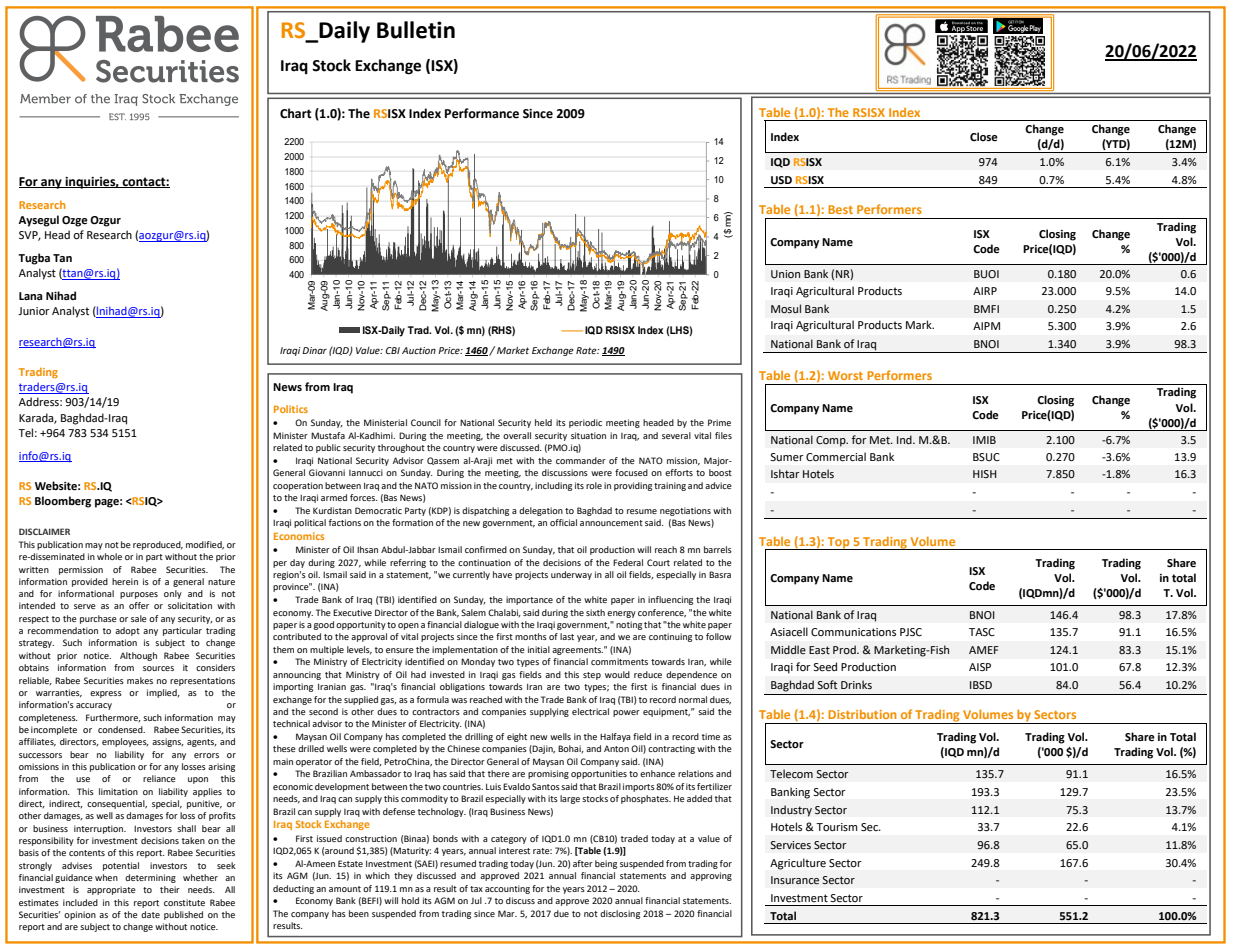  What do you see at coordinates (419, 350) in the document?
I see `Auction` at bounding box center [419, 350].
